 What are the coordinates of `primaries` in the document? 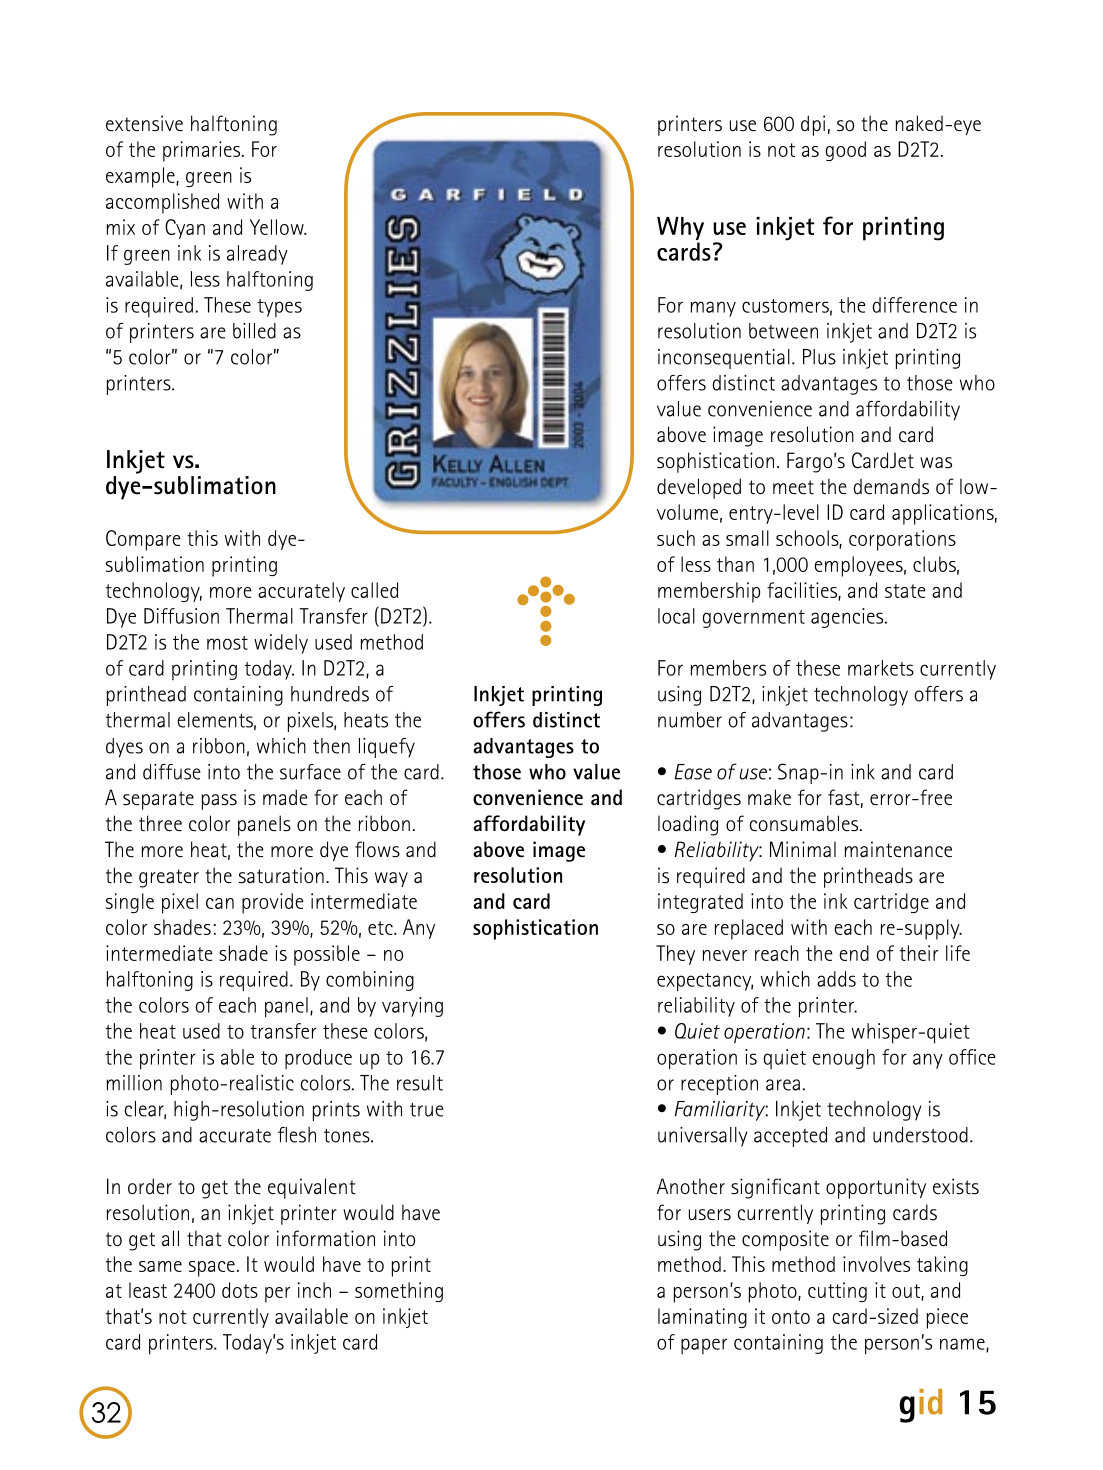 It's located at (203, 151).
